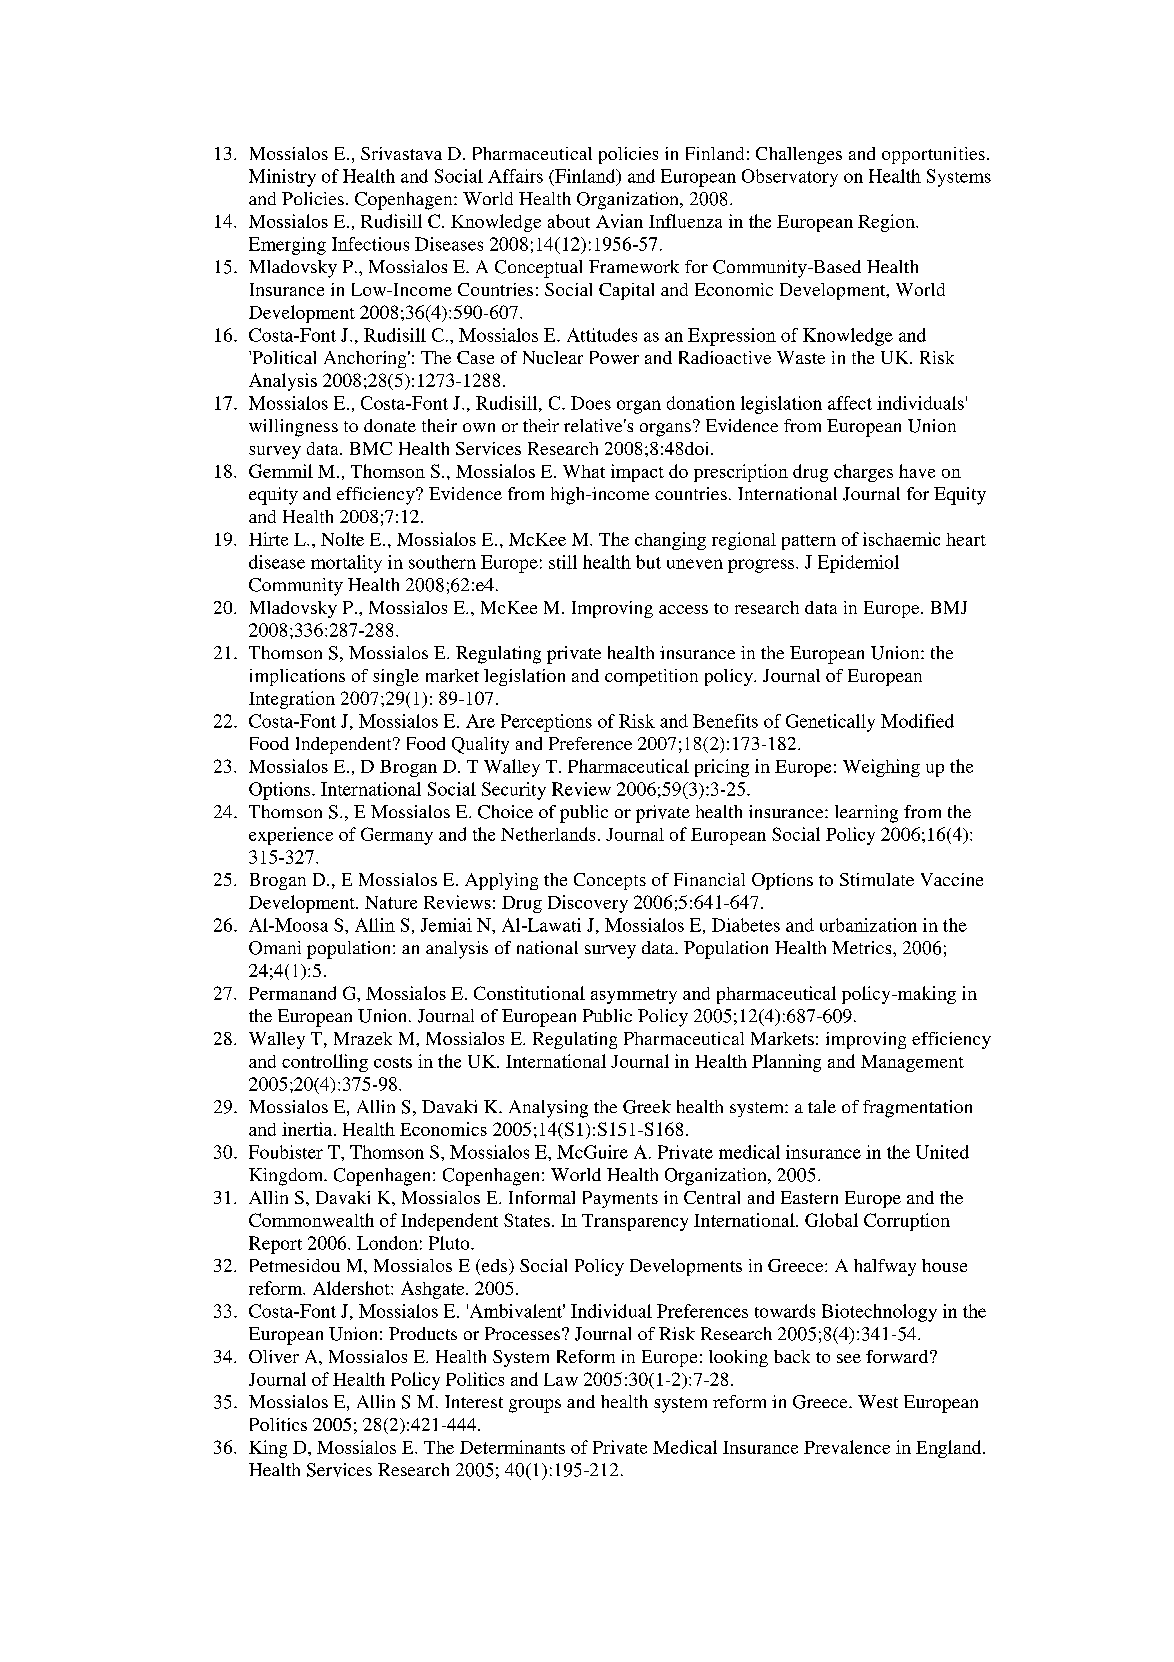  What do you see at coordinates (535, 1406) in the screenshot?
I see `groups` at bounding box center [535, 1406].
